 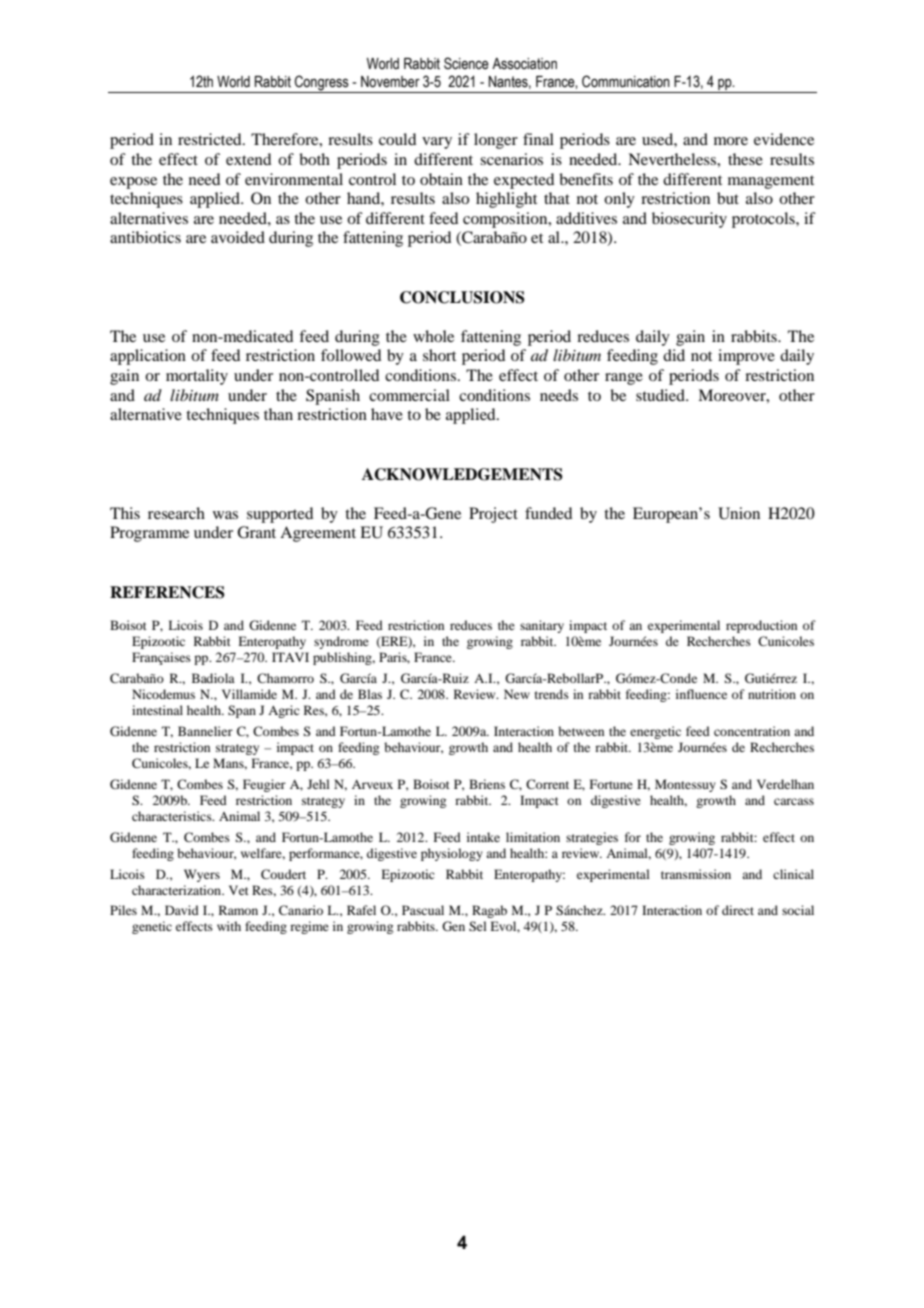 What do you see at coordinates (423, 910) in the document?
I see `Pascual` at bounding box center [423, 910].
